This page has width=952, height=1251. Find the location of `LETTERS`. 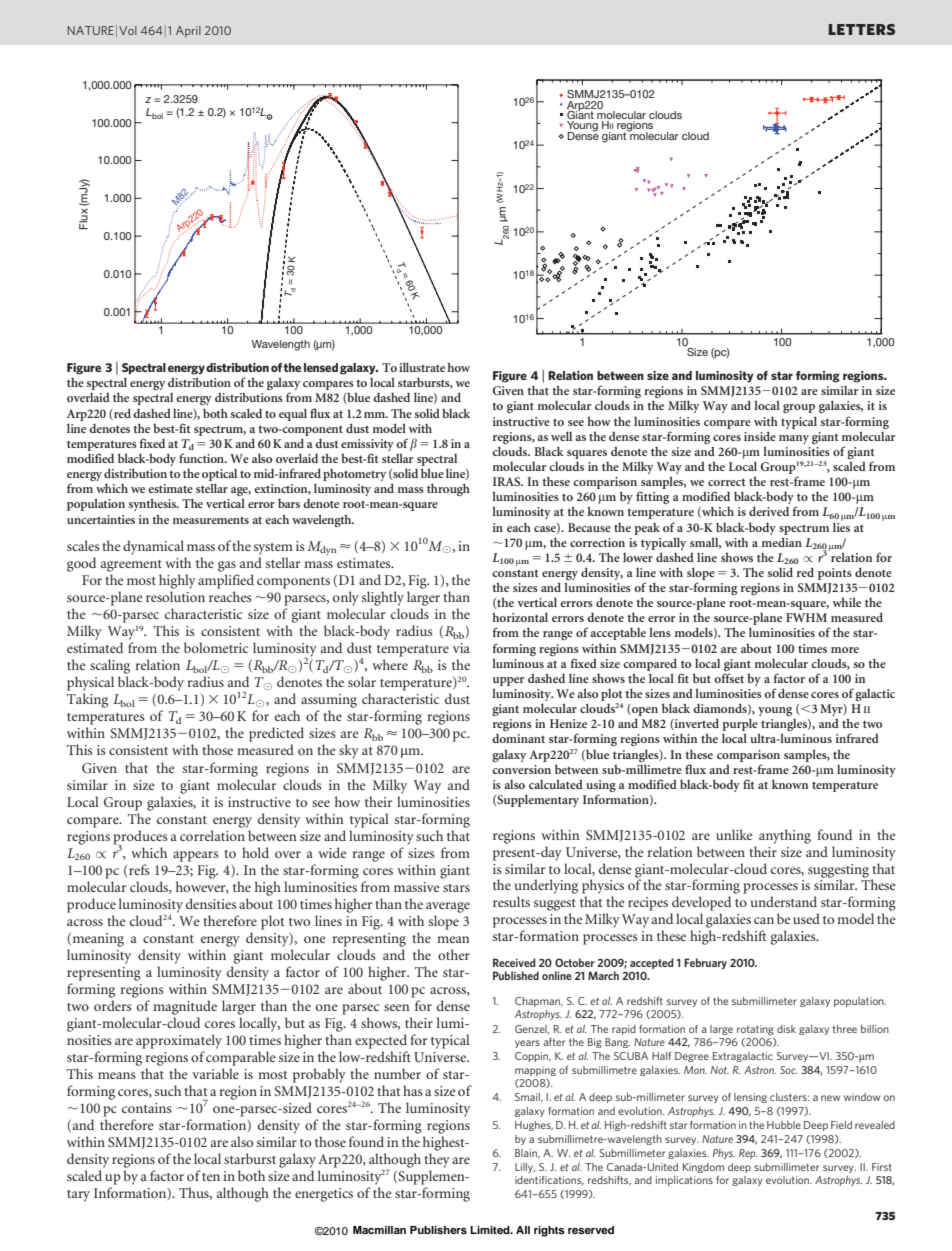

LETTERS is located at coordinates (862, 29).
